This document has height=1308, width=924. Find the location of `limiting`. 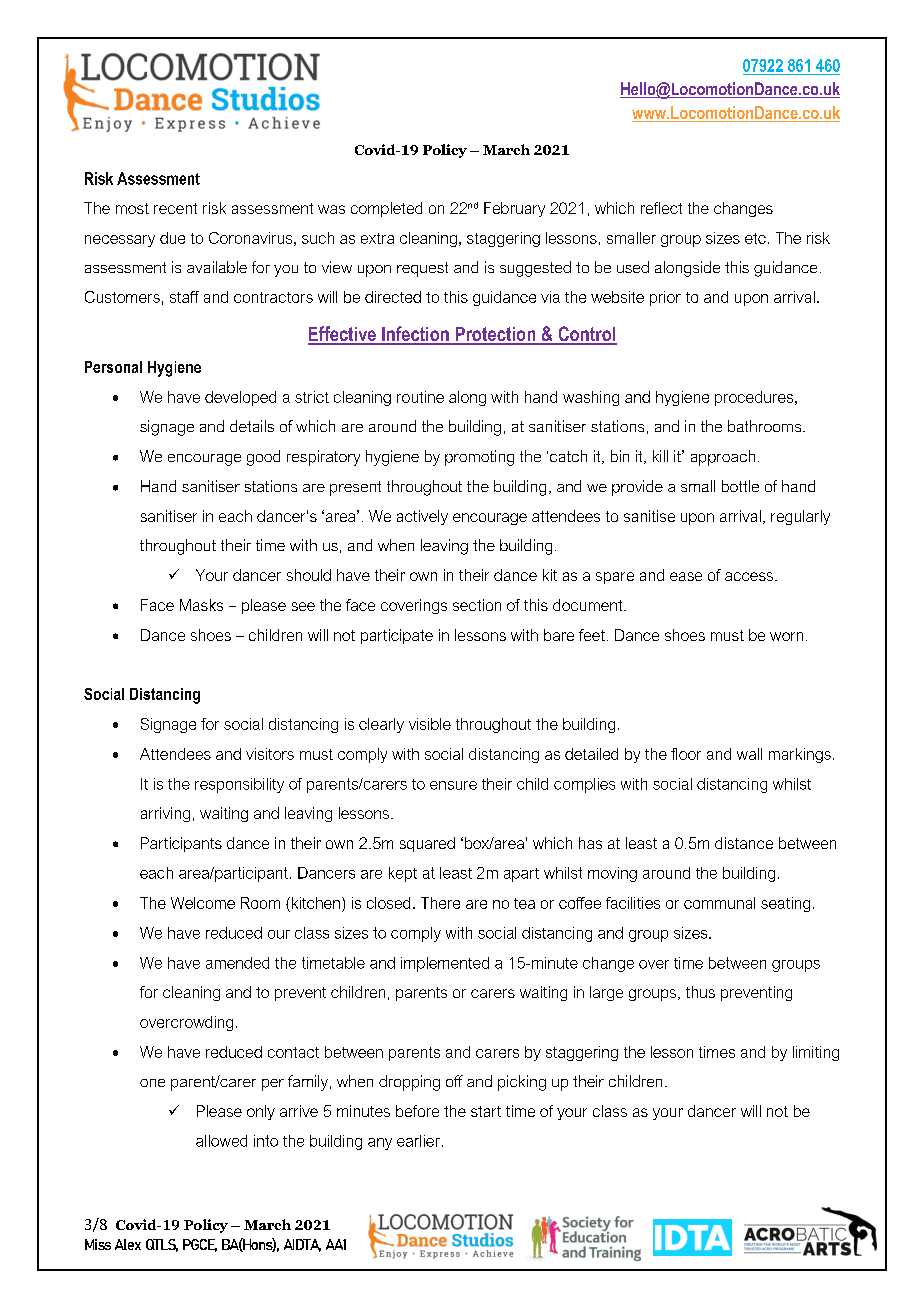

limiting is located at coordinates (816, 1053).
